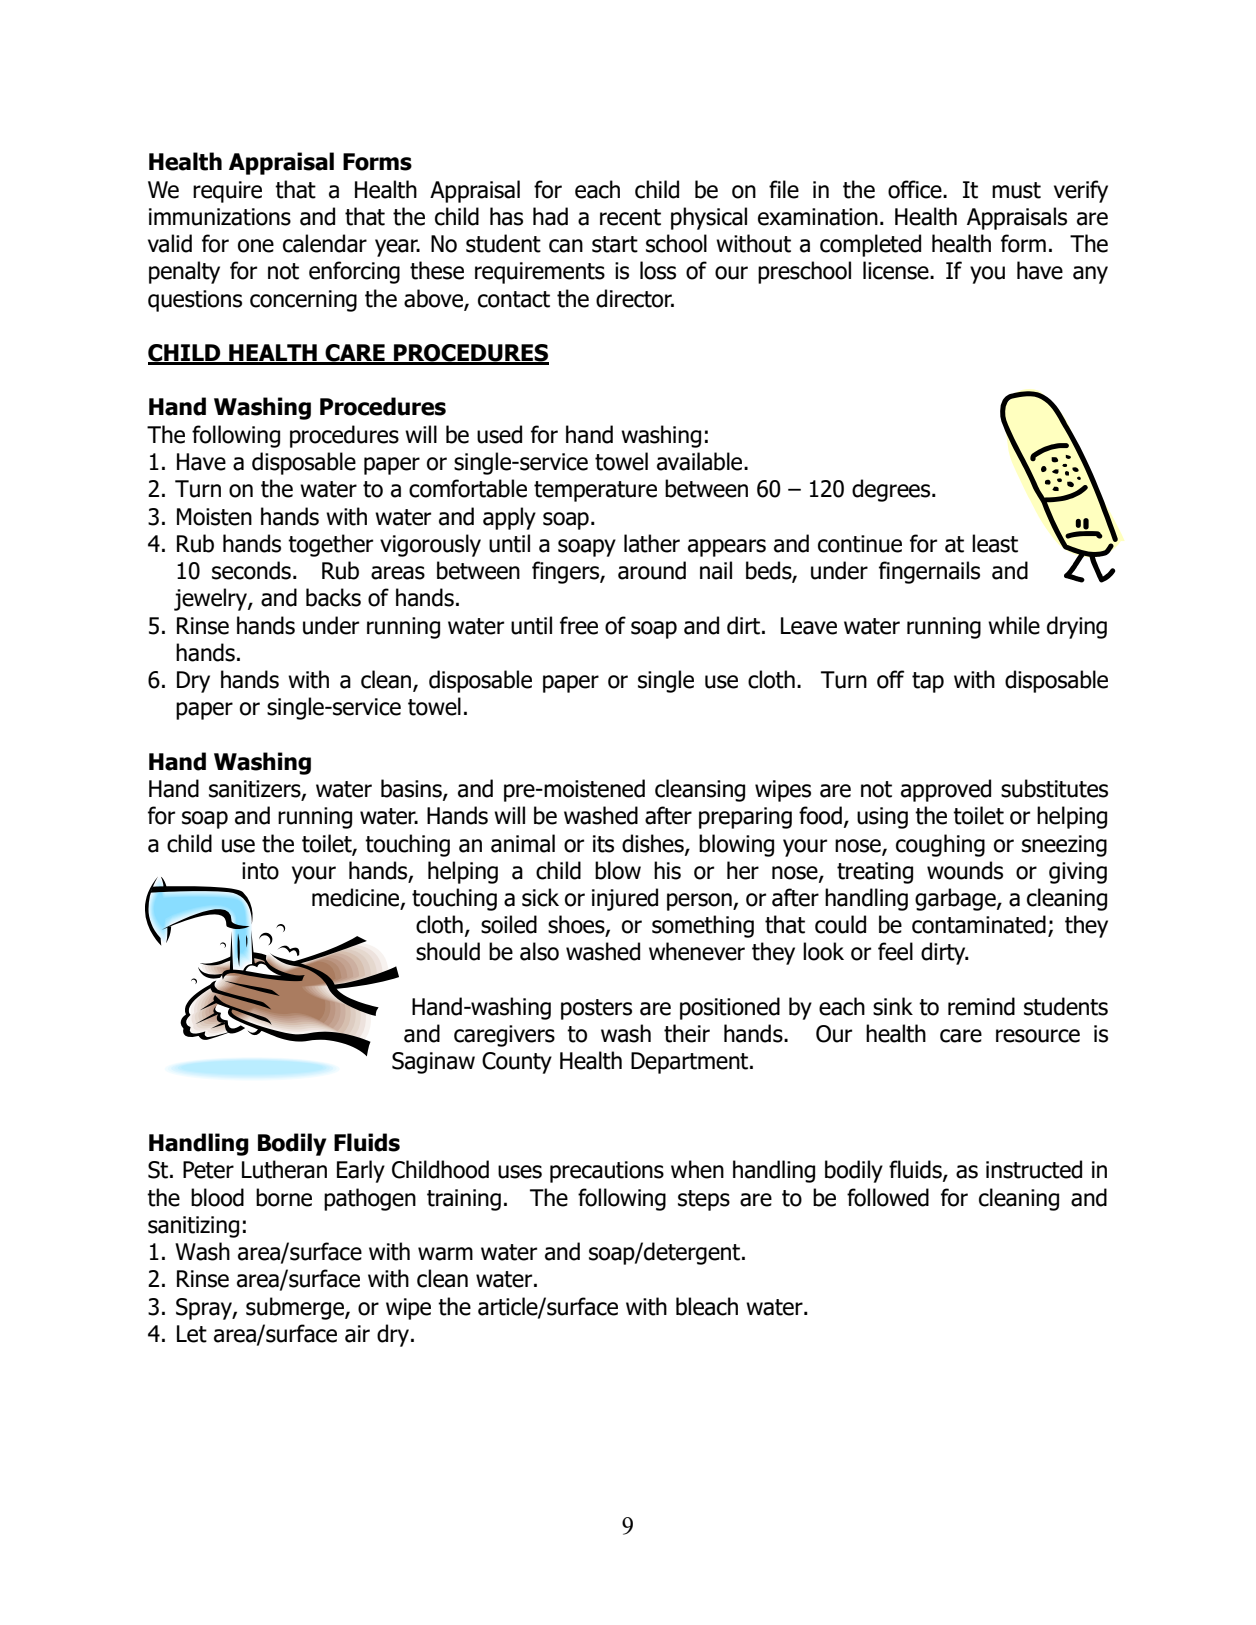 This image has width=1256, height=1625. What do you see at coordinates (946, 790) in the image?
I see `approved` at bounding box center [946, 790].
